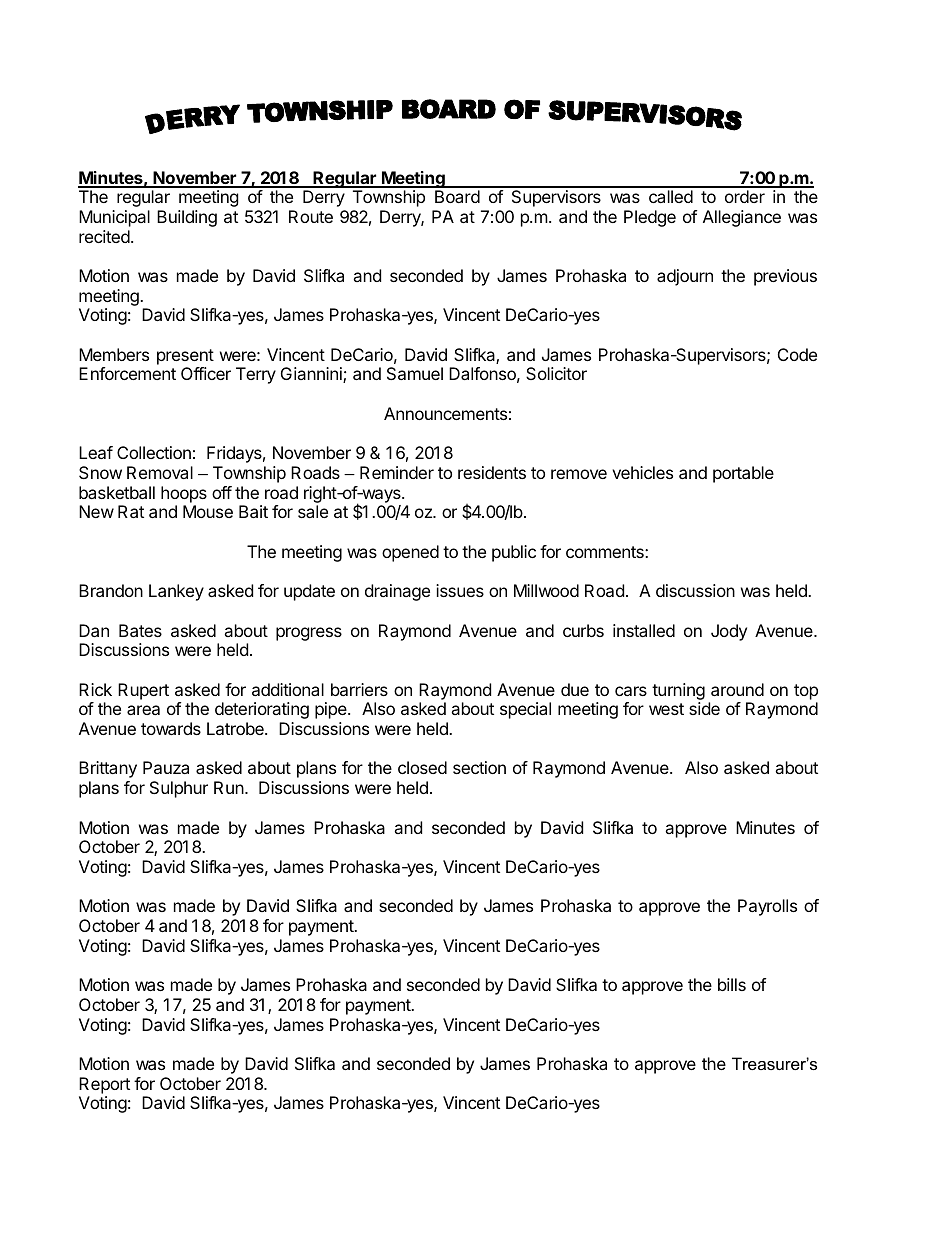  Describe the element at coordinates (732, 984) in the image. I see `bills` at that location.
